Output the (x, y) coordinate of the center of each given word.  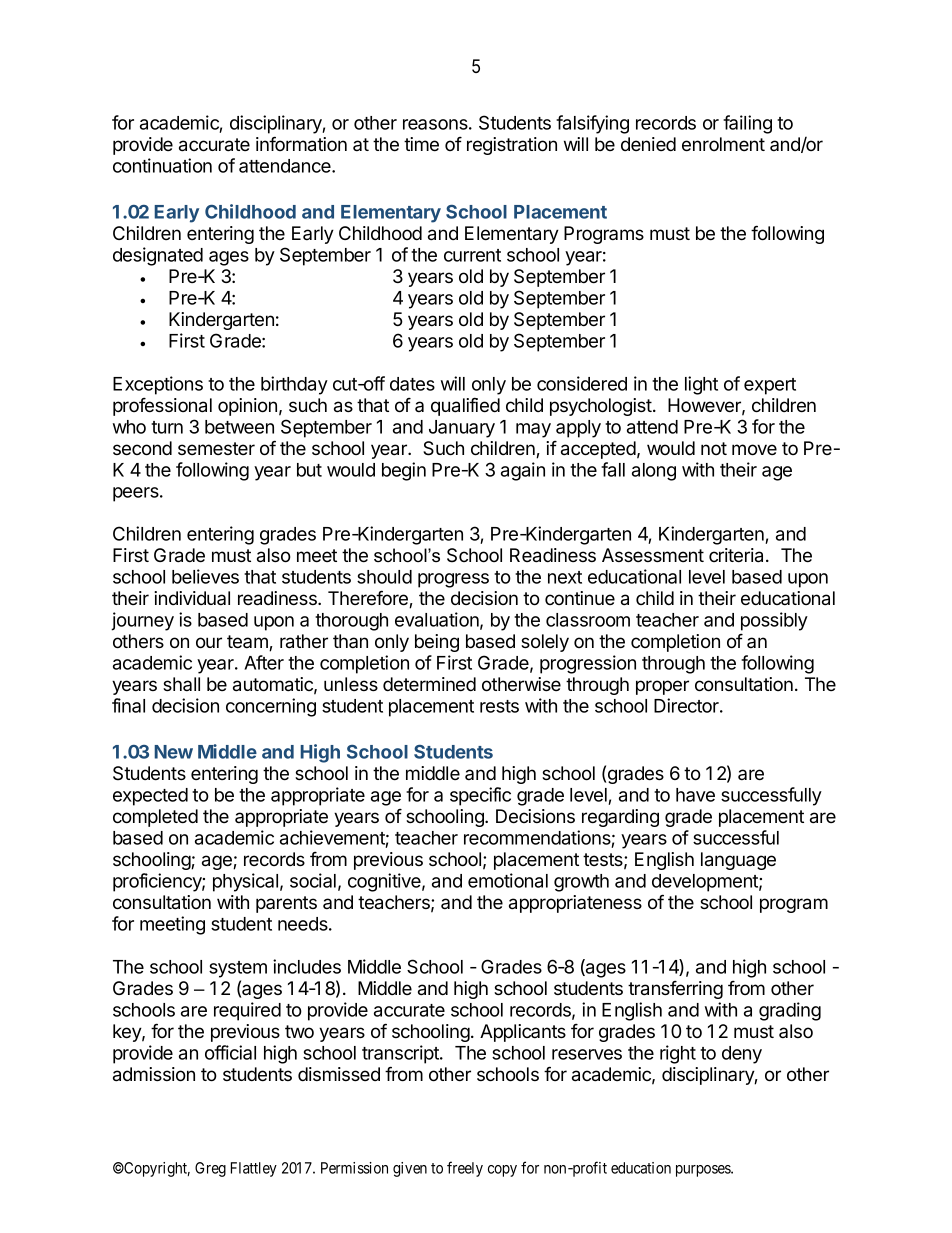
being (437, 643)
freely (465, 1169)
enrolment (723, 144)
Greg (210, 1169)
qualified (465, 406)
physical (245, 882)
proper (662, 687)
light (701, 385)
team (248, 643)
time (421, 144)
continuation (162, 165)
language (738, 861)
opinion (247, 407)
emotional (508, 880)
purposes (704, 1171)
